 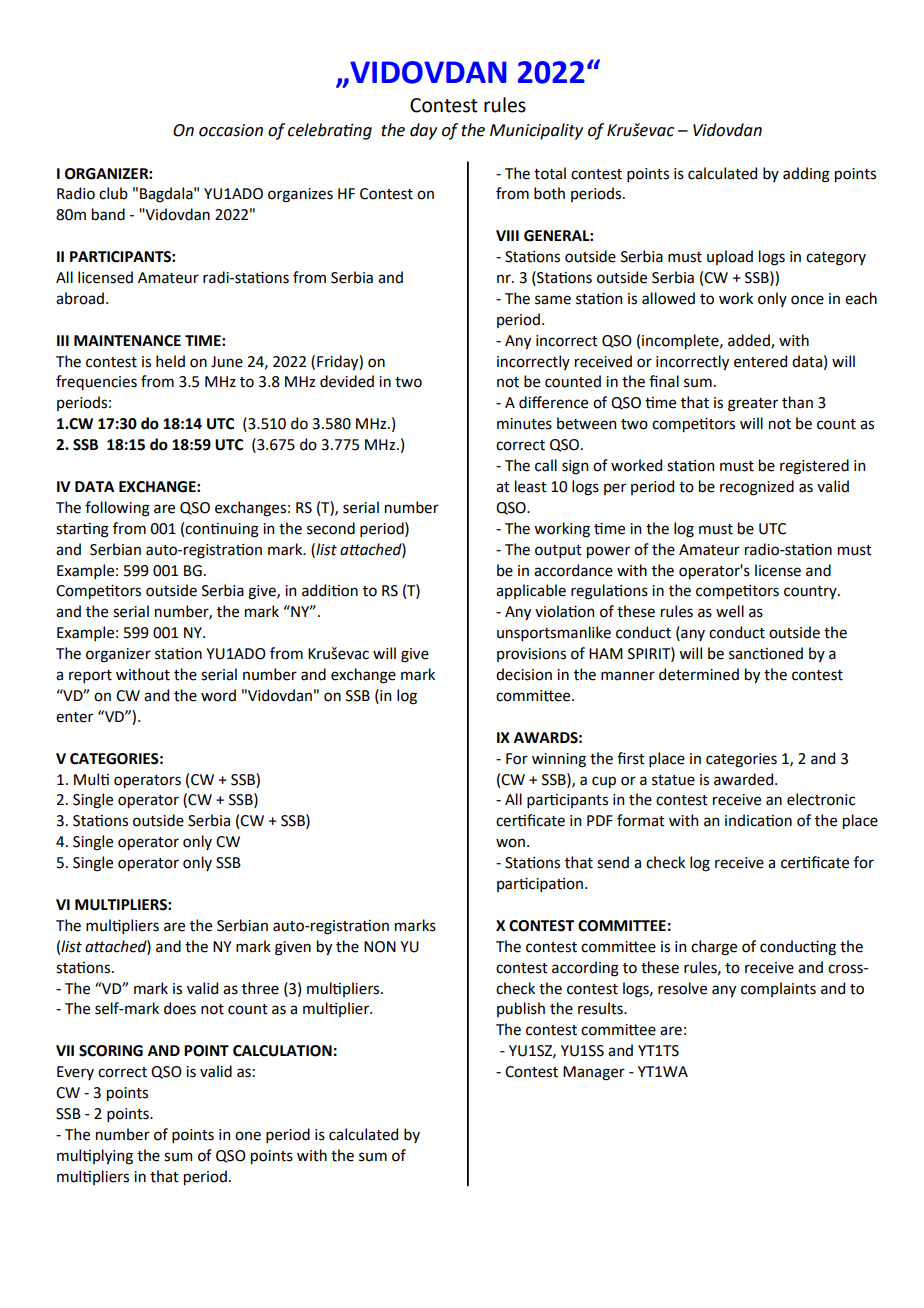 What do you see at coordinates (536, 131) in the screenshot?
I see `Municipality` at bounding box center [536, 131].
